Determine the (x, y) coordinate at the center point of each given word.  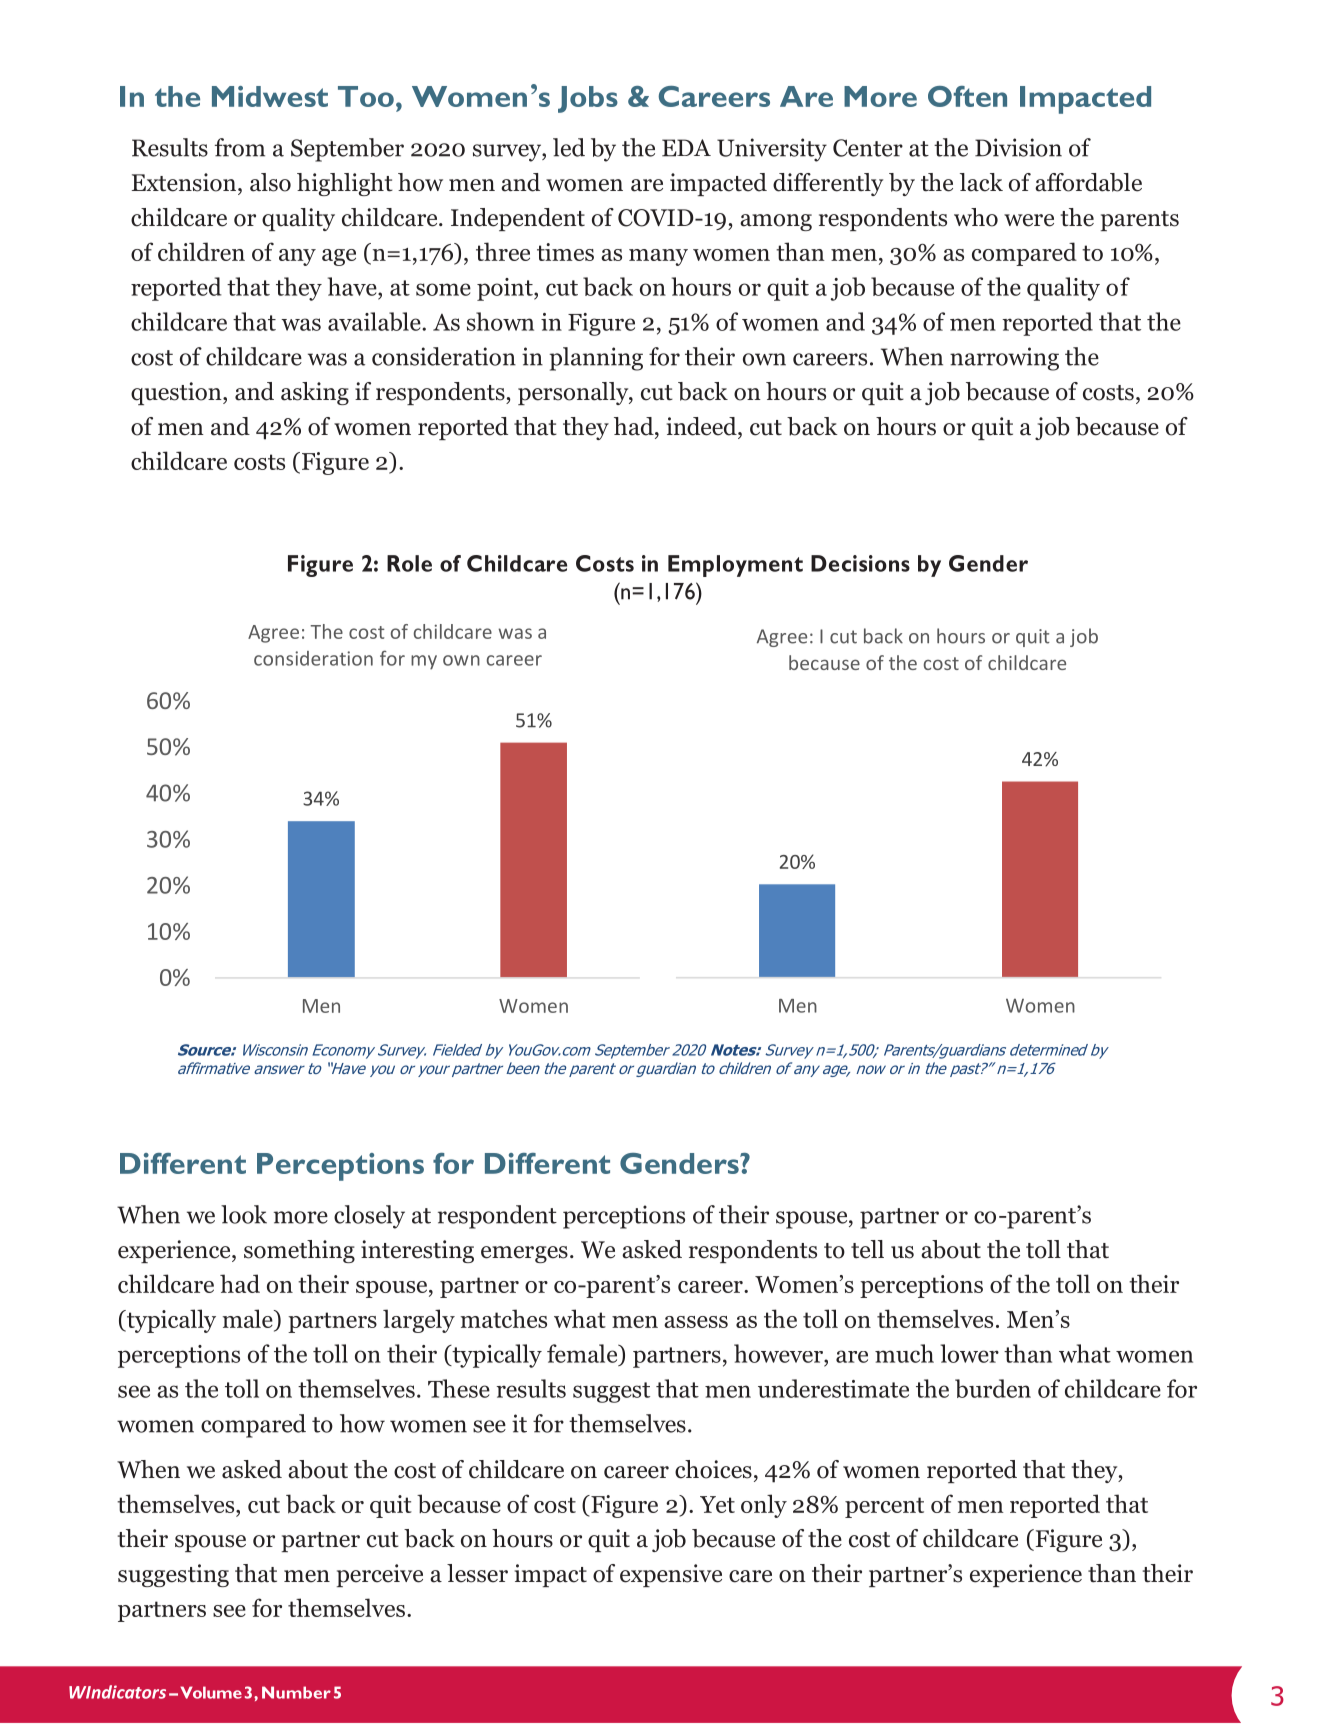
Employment (735, 566)
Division (1018, 147)
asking (315, 393)
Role (409, 563)
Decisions (860, 563)
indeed (703, 426)
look (244, 1214)
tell (867, 1249)
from (240, 147)
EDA (686, 148)
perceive (380, 1575)
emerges (524, 1254)
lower (969, 1353)
